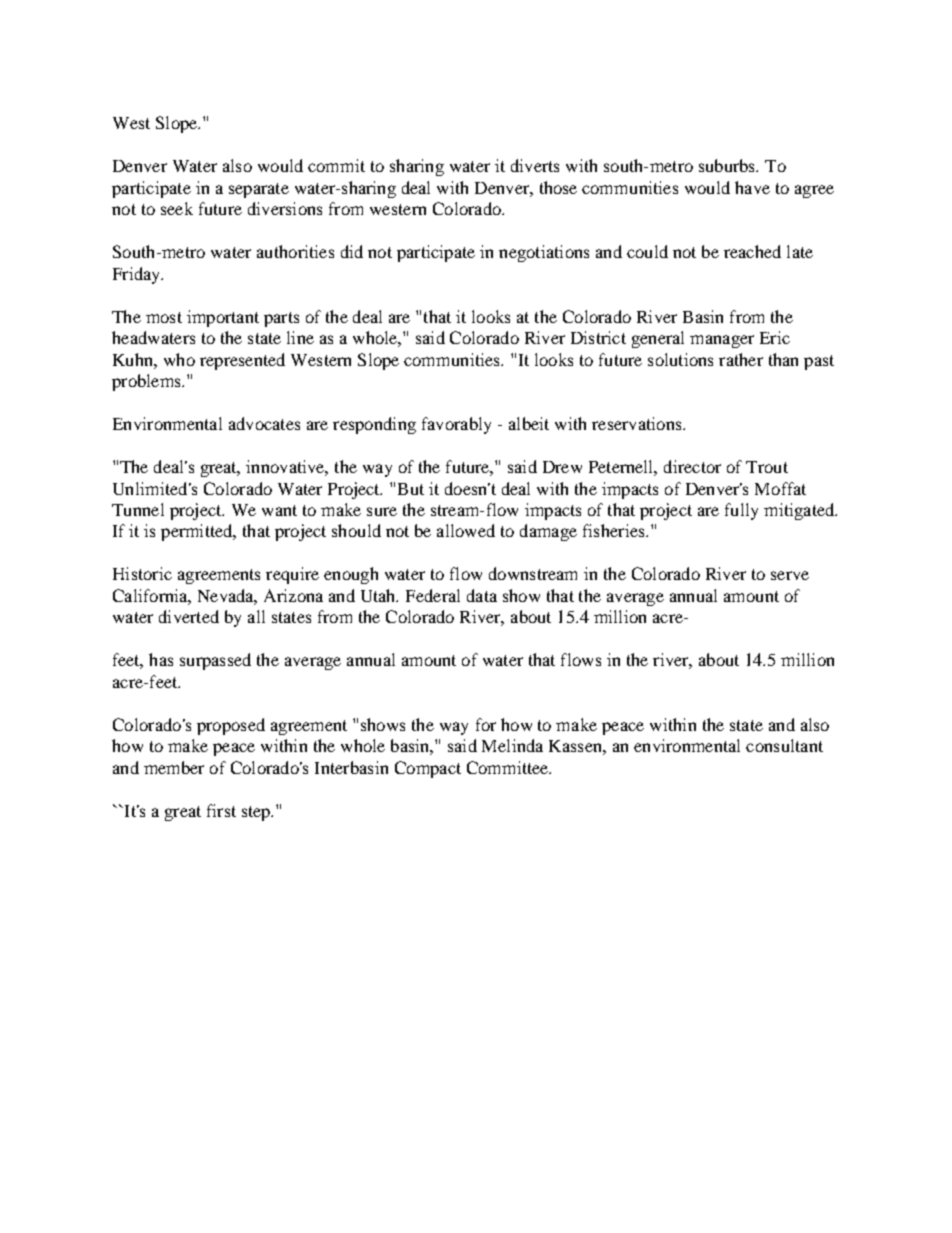  What do you see at coordinates (428, 769) in the document?
I see `Compact` at bounding box center [428, 769].
